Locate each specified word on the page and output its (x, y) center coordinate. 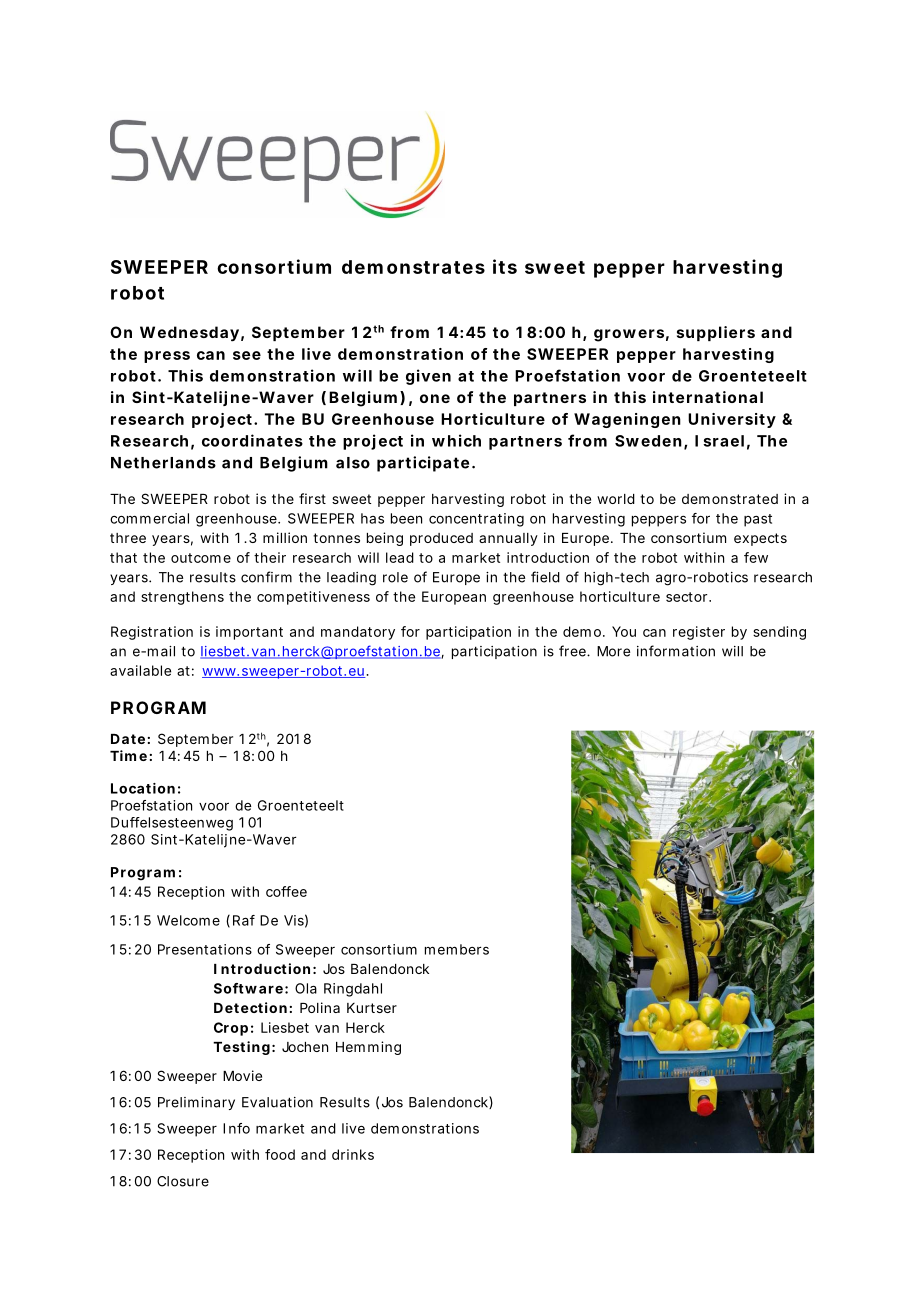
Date (128, 739)
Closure (183, 1181)
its (505, 266)
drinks (353, 1154)
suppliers (716, 333)
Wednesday (189, 334)
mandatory (358, 633)
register (699, 633)
